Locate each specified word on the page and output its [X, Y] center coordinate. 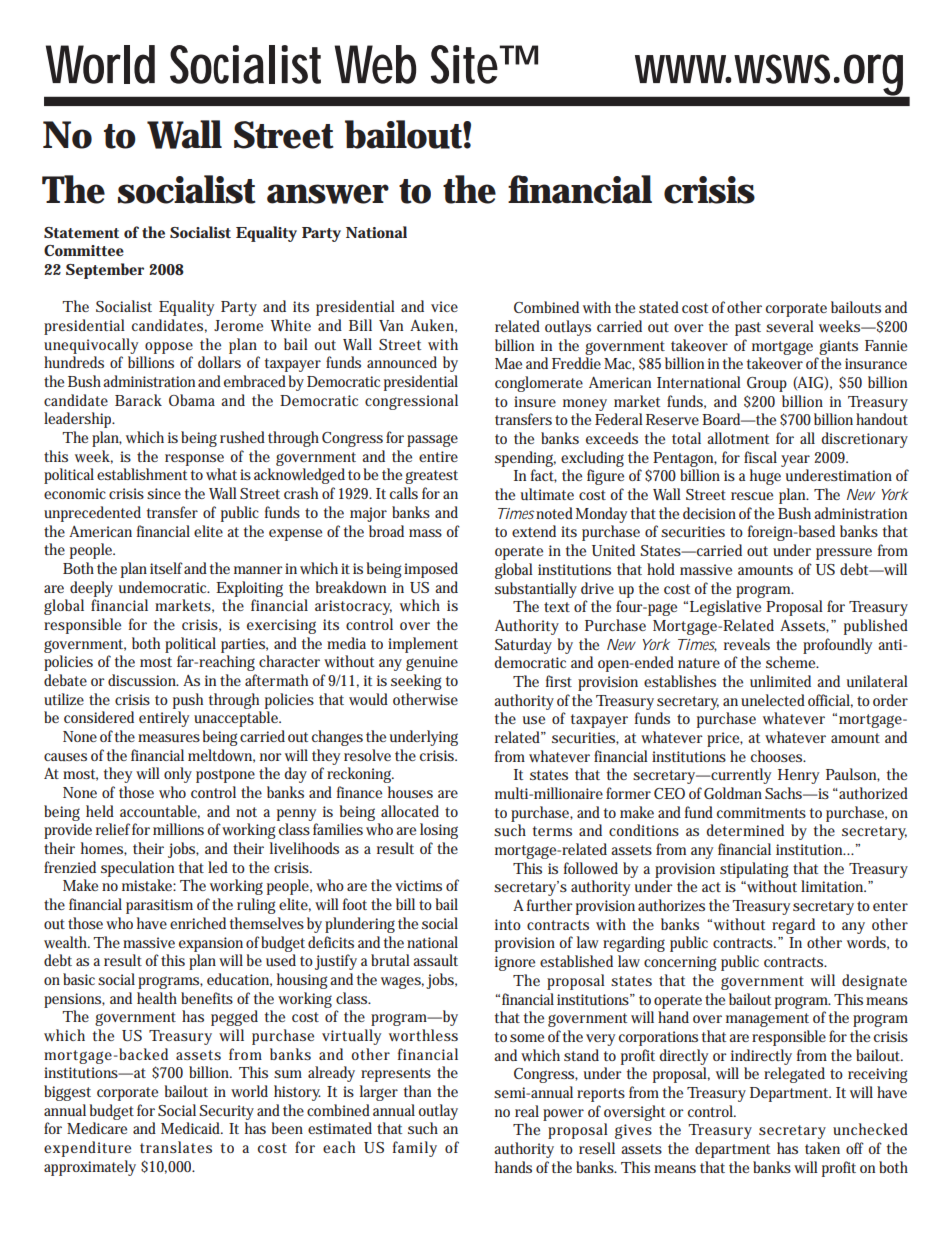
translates [176, 1147]
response [194, 460]
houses [410, 792]
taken [822, 1148]
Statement [81, 232]
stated [659, 307]
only [178, 775]
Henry [798, 776]
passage [432, 440]
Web [375, 64]
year [795, 461]
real [527, 1111]
